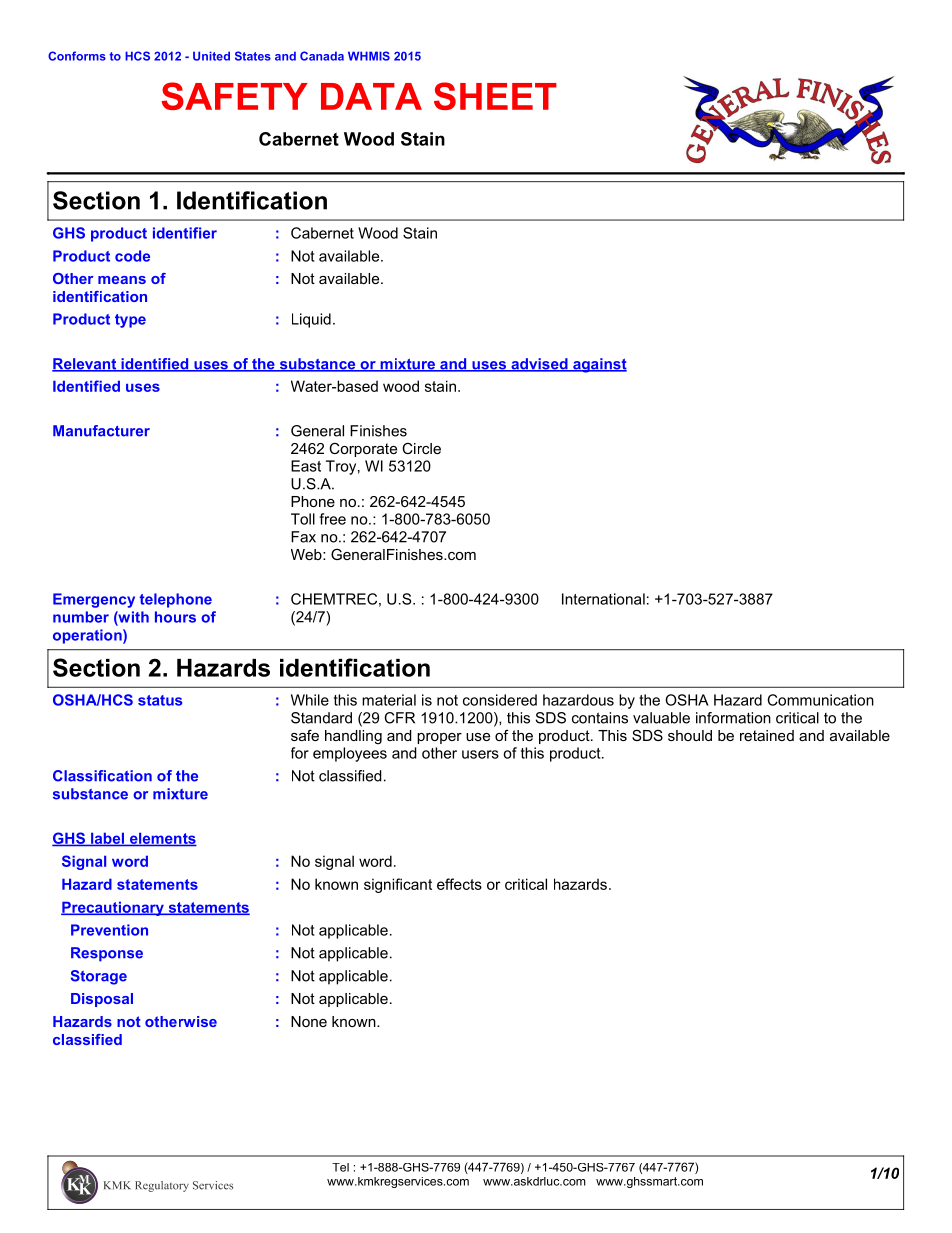  Describe the element at coordinates (211, 56) in the screenshot. I see `United` at that location.
